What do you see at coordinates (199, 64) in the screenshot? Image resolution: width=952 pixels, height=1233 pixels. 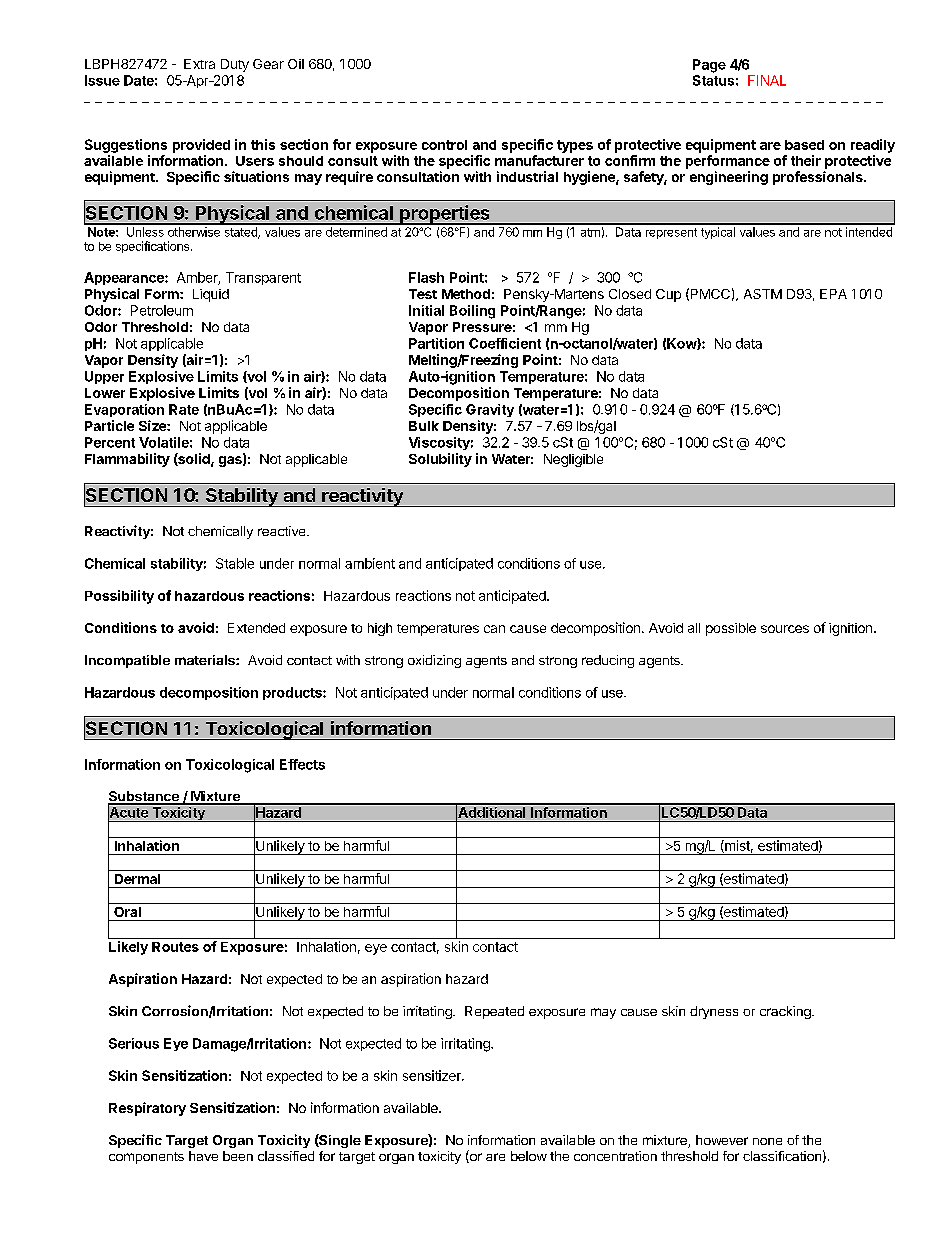 I see `Extra` at bounding box center [199, 64].
